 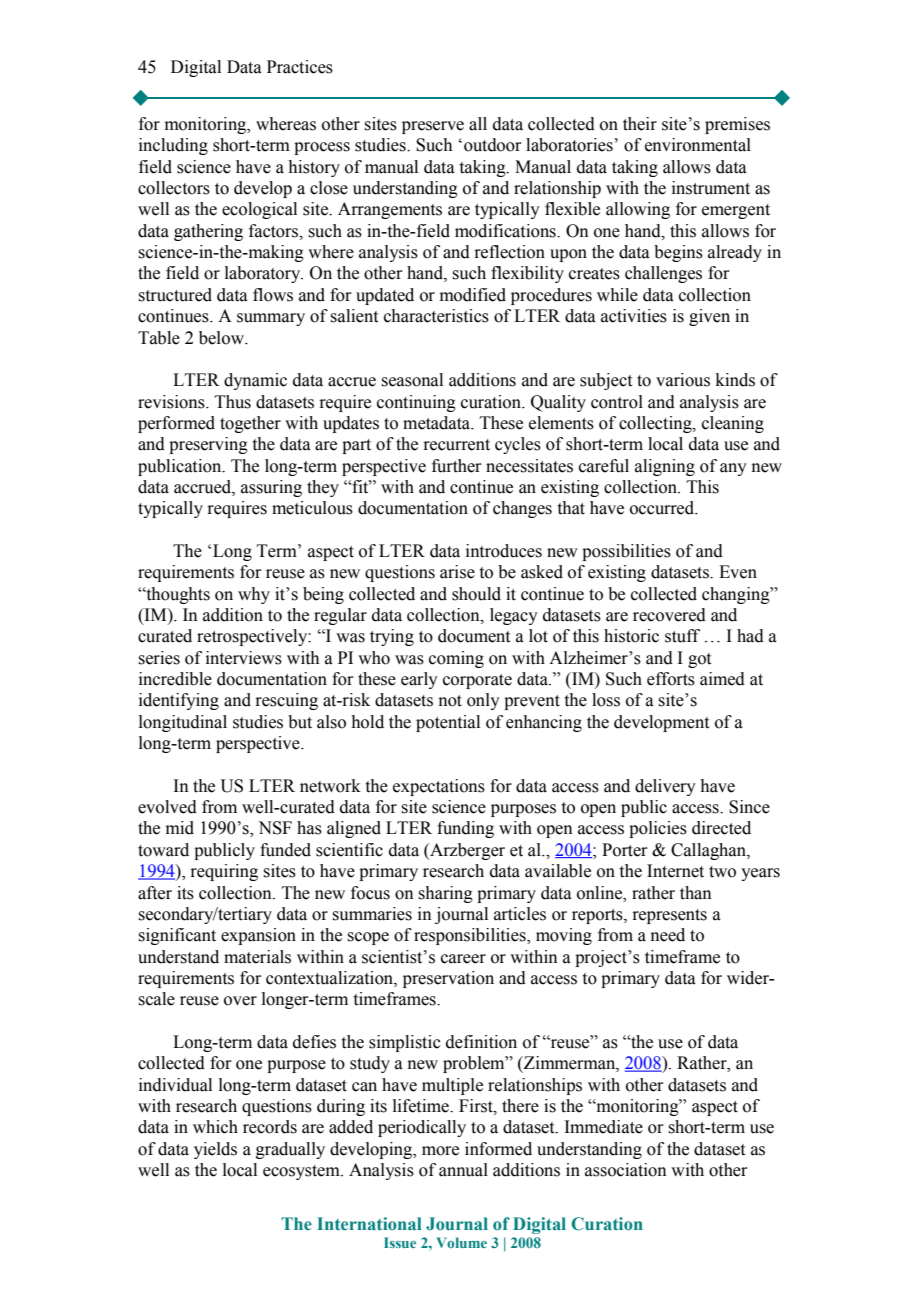 I want to click on further, so click(x=457, y=466).
